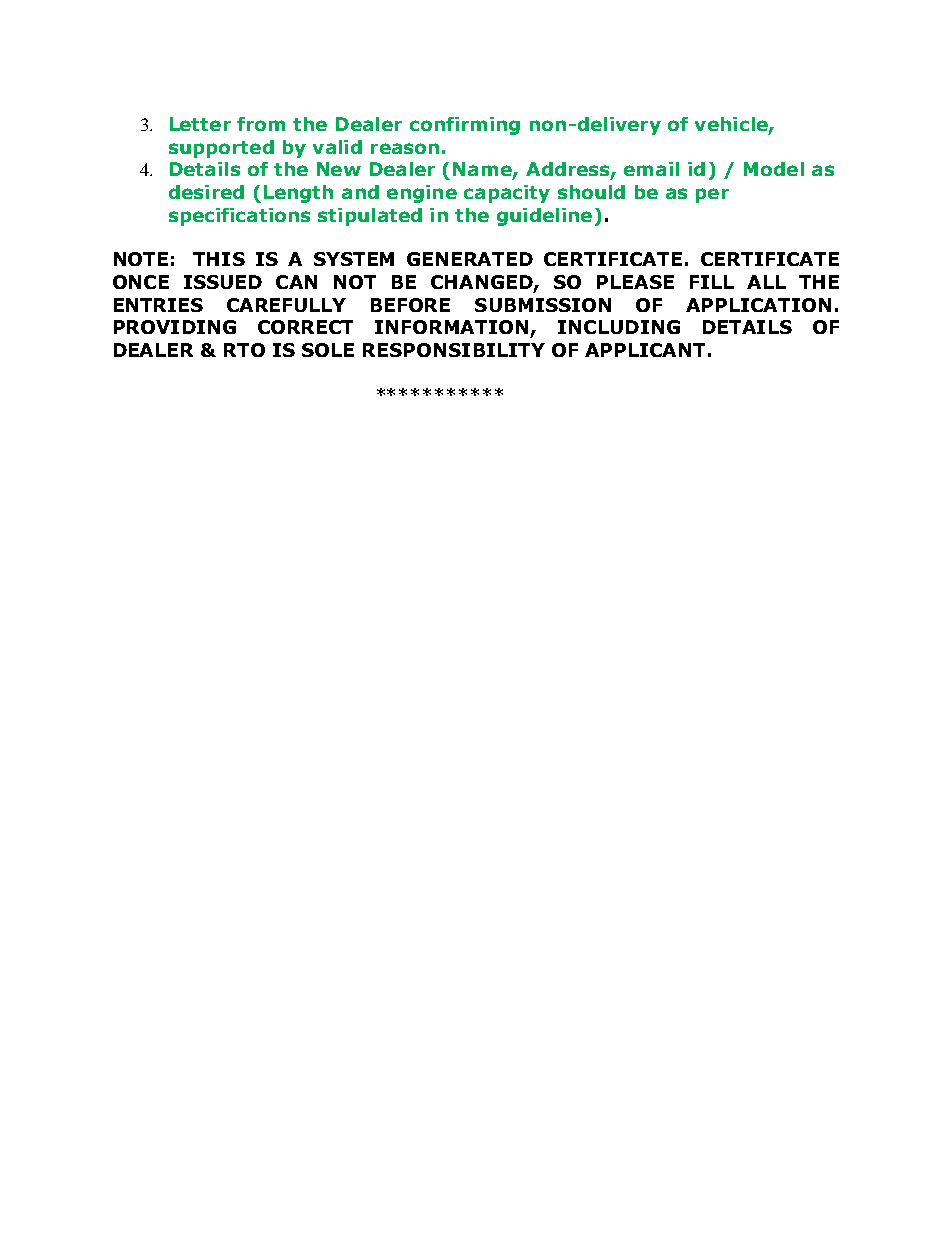 This page has width=952, height=1233. I want to click on ISSUED, so click(223, 282).
